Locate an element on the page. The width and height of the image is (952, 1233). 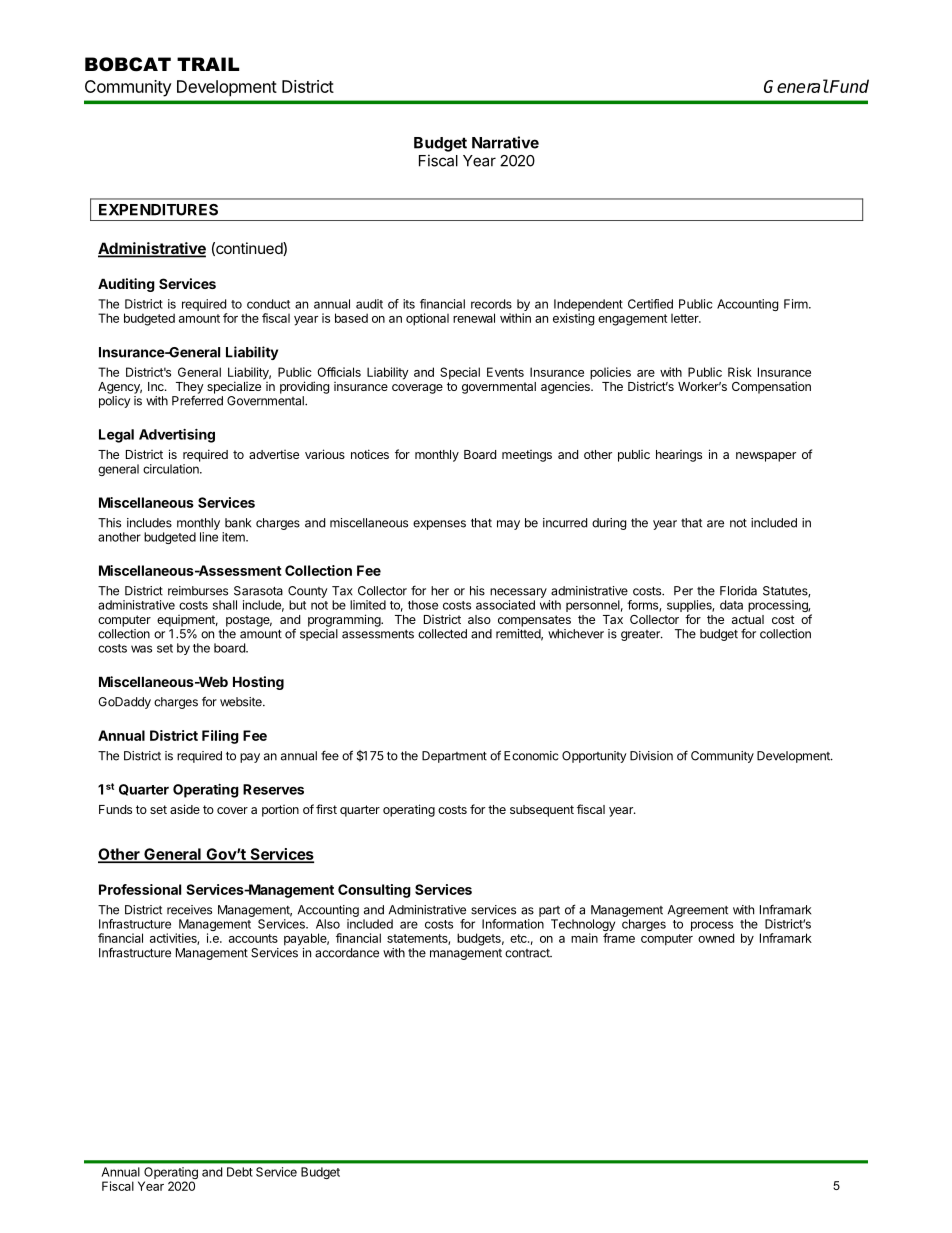
Narrative is located at coordinates (505, 142).
